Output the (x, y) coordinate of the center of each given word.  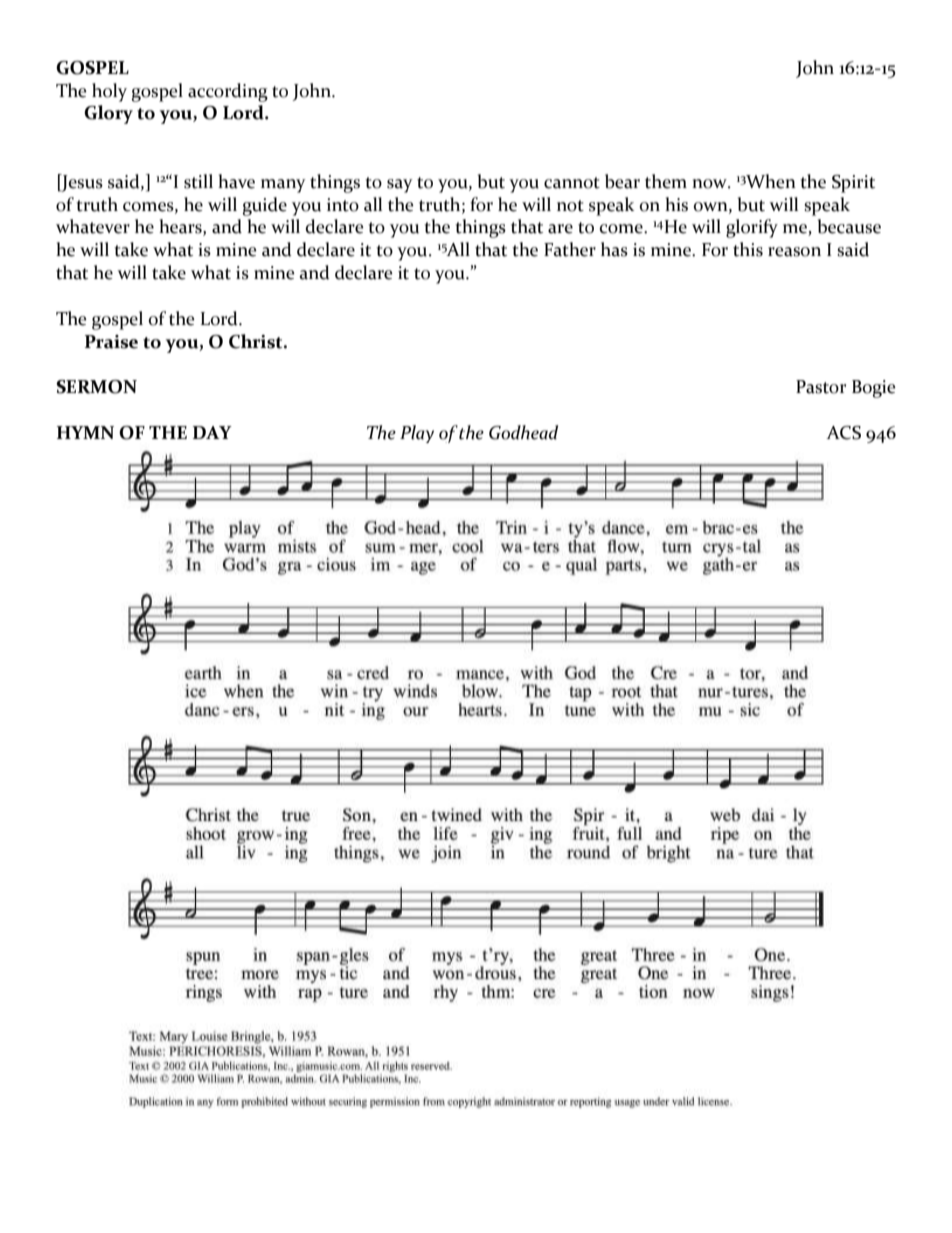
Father (570, 249)
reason (794, 252)
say (400, 186)
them (666, 181)
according (228, 92)
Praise (111, 342)
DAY (212, 432)
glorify (752, 228)
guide (265, 206)
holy (109, 92)
